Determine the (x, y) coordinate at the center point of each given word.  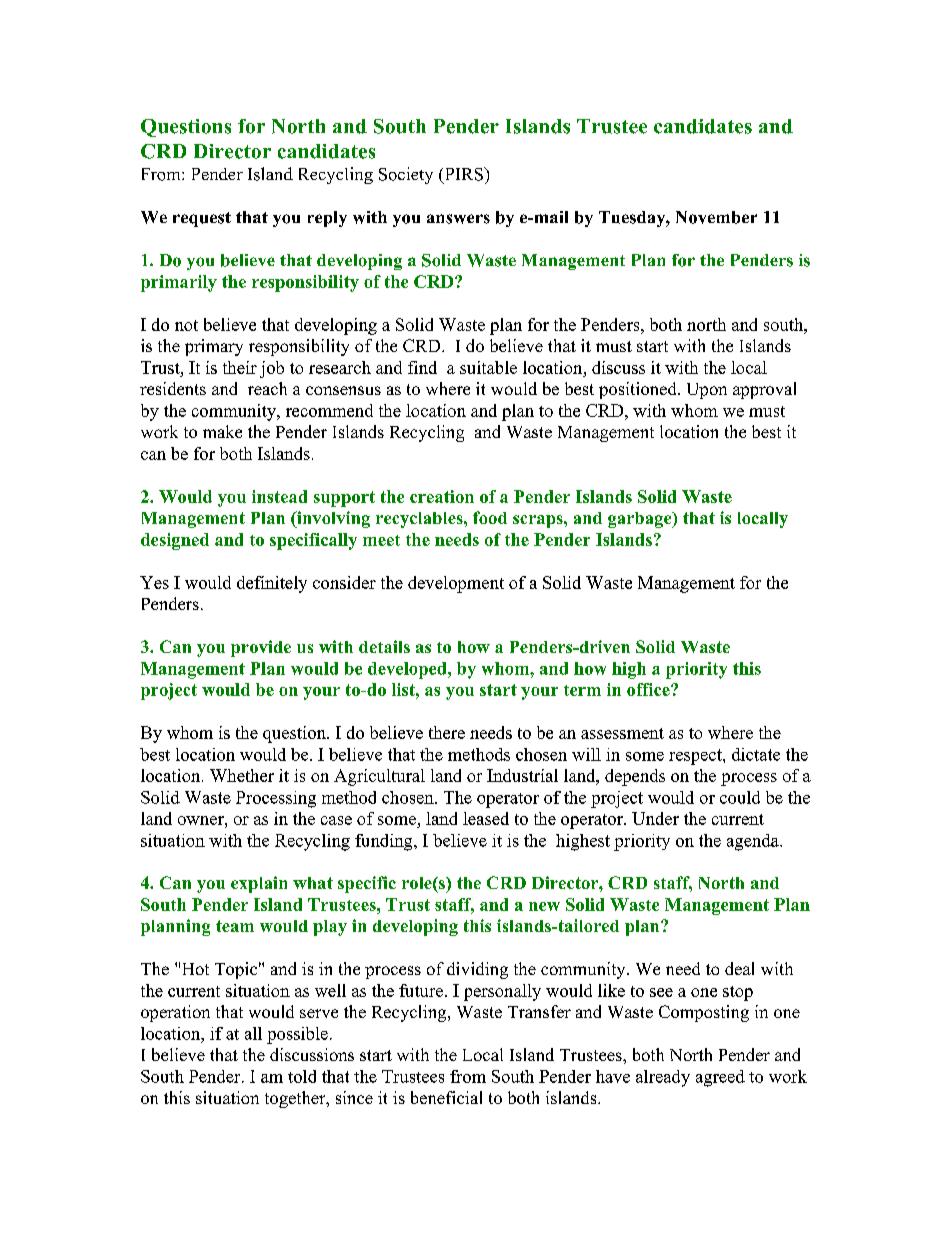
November (716, 217)
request (202, 219)
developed (408, 670)
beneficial (446, 1097)
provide (261, 648)
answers (458, 219)
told (302, 1076)
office (649, 689)
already (663, 1078)
